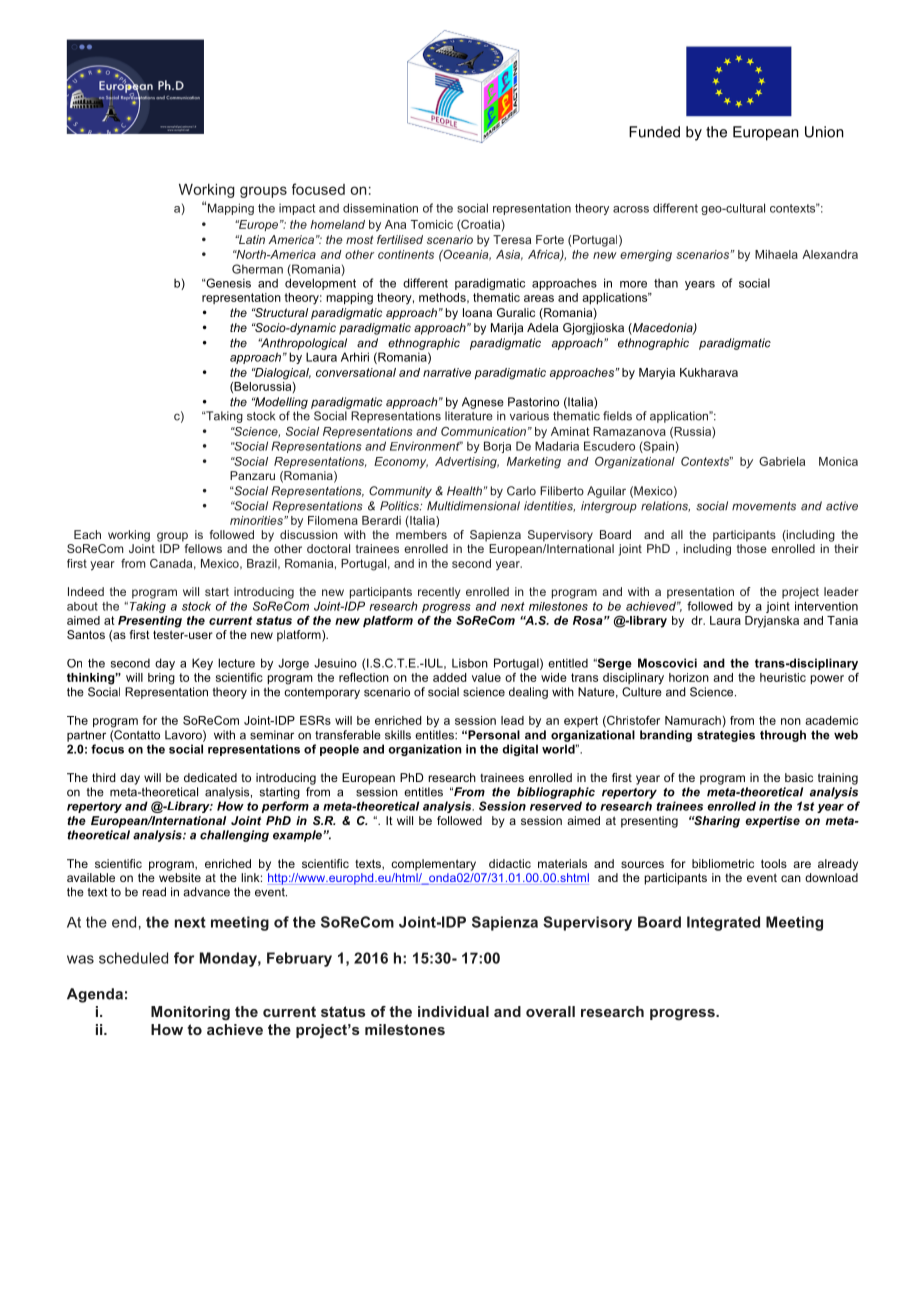 The height and width of the screenshot is (1308, 924). What do you see at coordinates (520, 750) in the screenshot?
I see `digital` at bounding box center [520, 750].
